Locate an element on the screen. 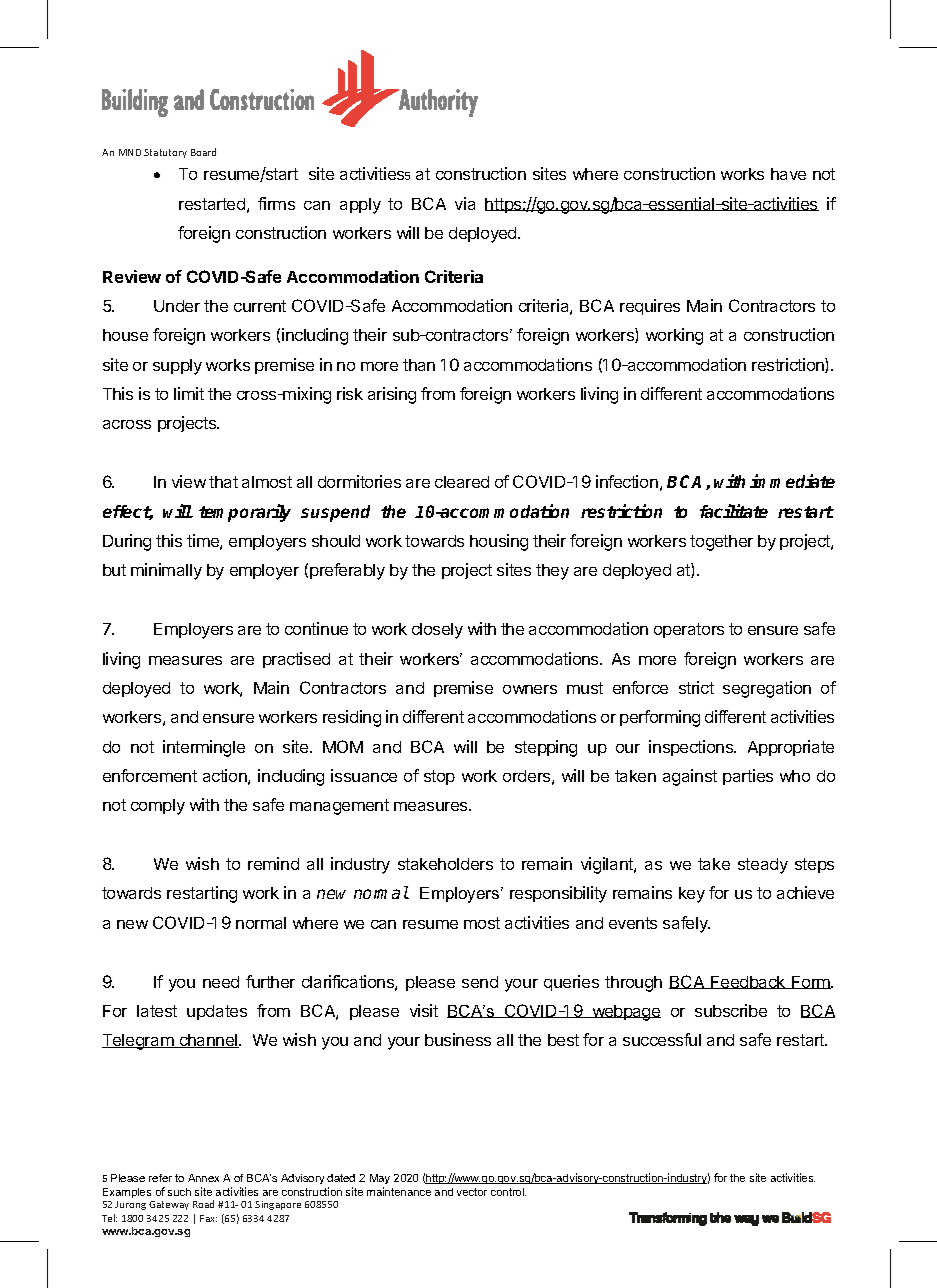  successful is located at coordinates (662, 1039).
